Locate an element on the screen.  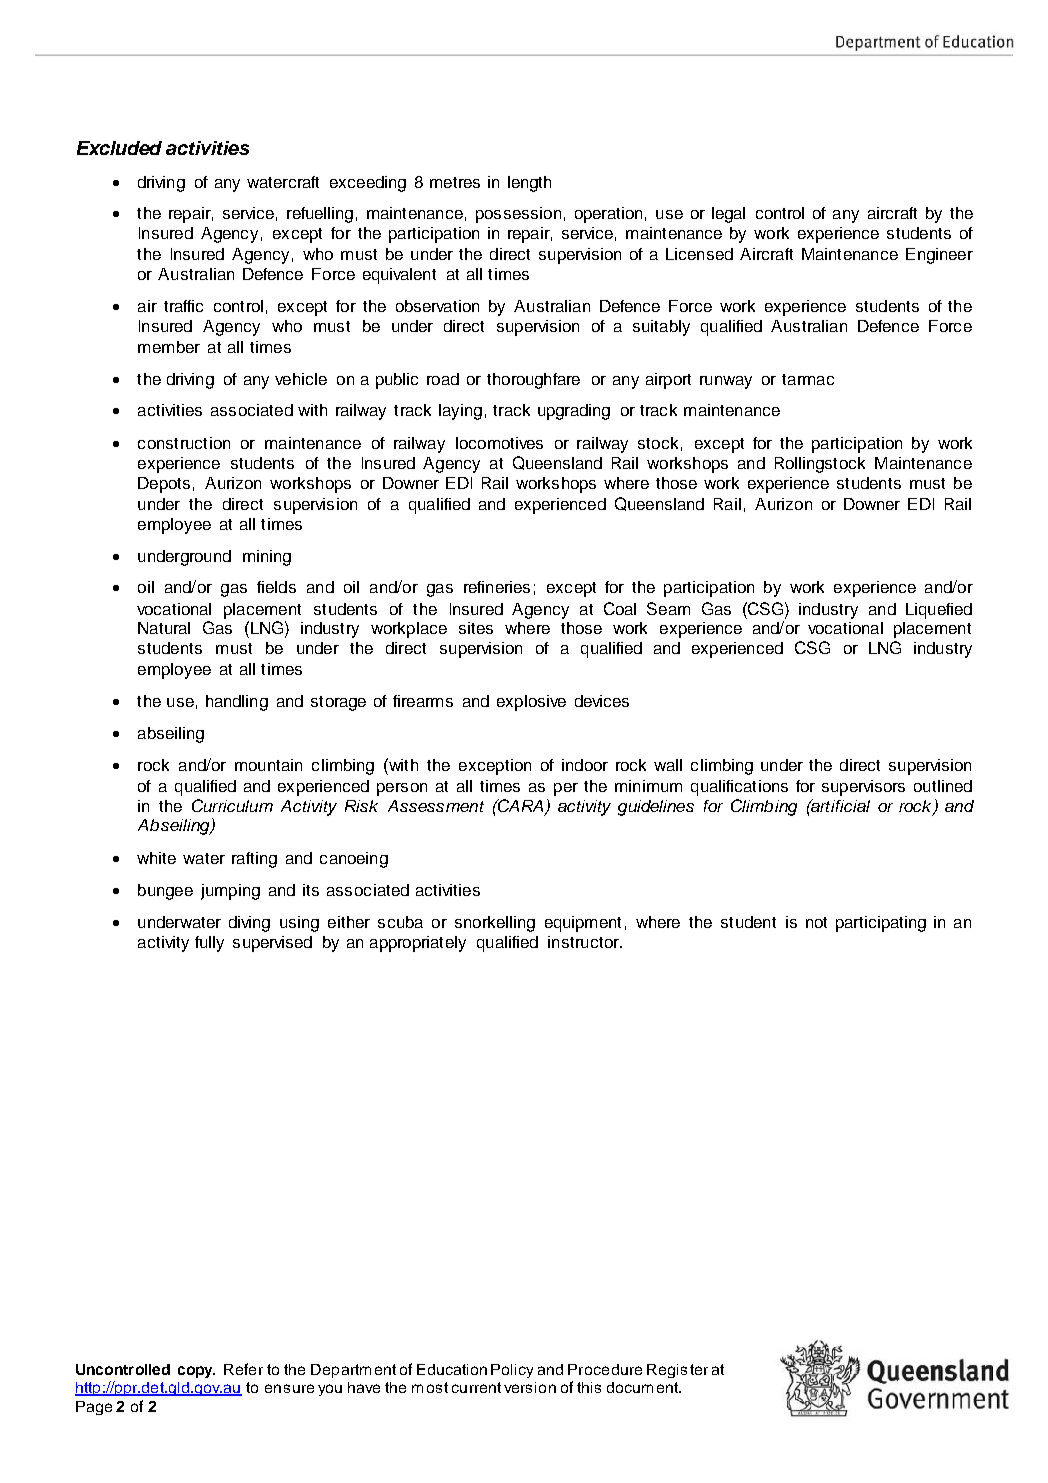
not is located at coordinates (816, 922).
